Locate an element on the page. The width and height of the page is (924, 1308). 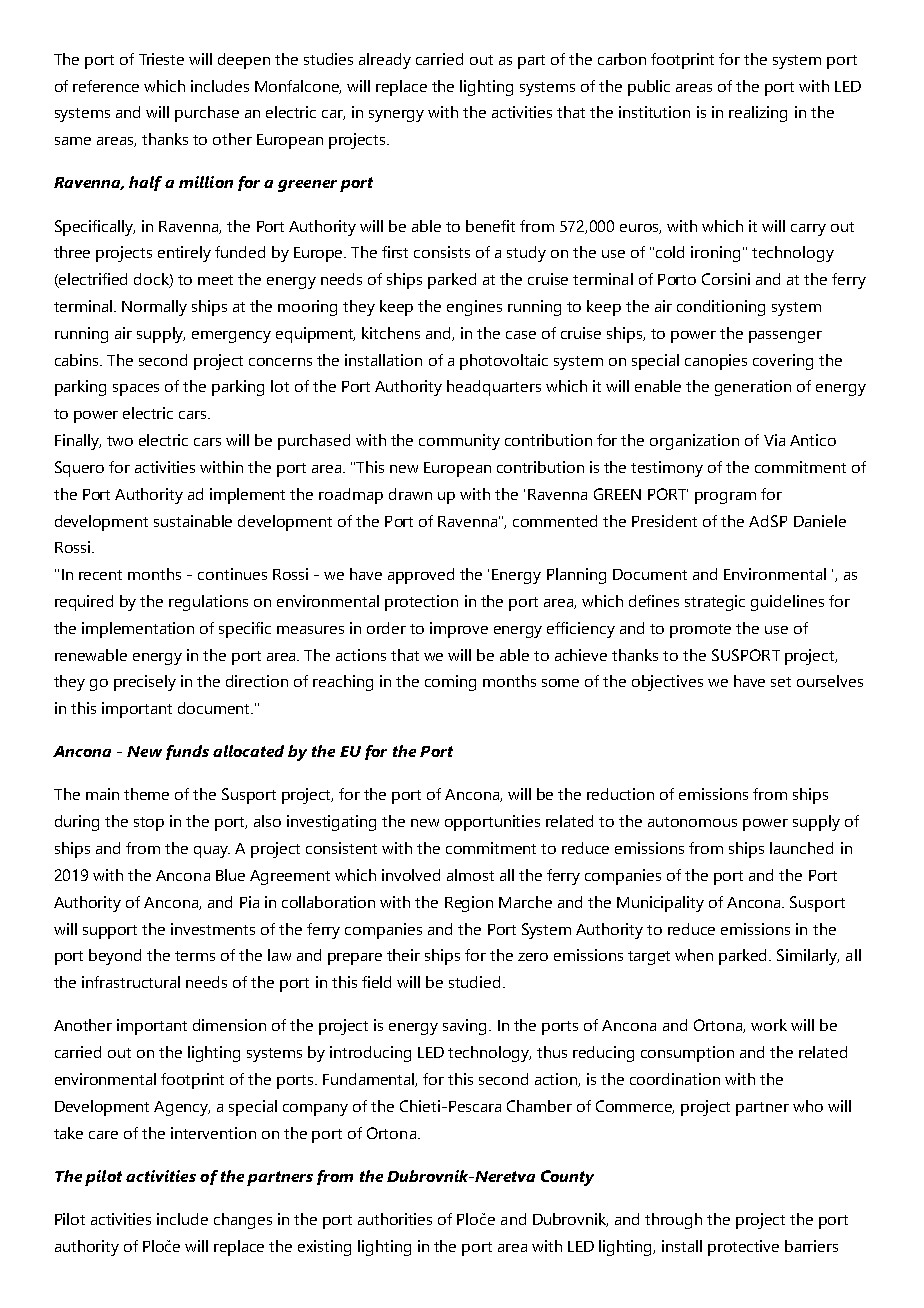
changes is located at coordinates (243, 1221).
